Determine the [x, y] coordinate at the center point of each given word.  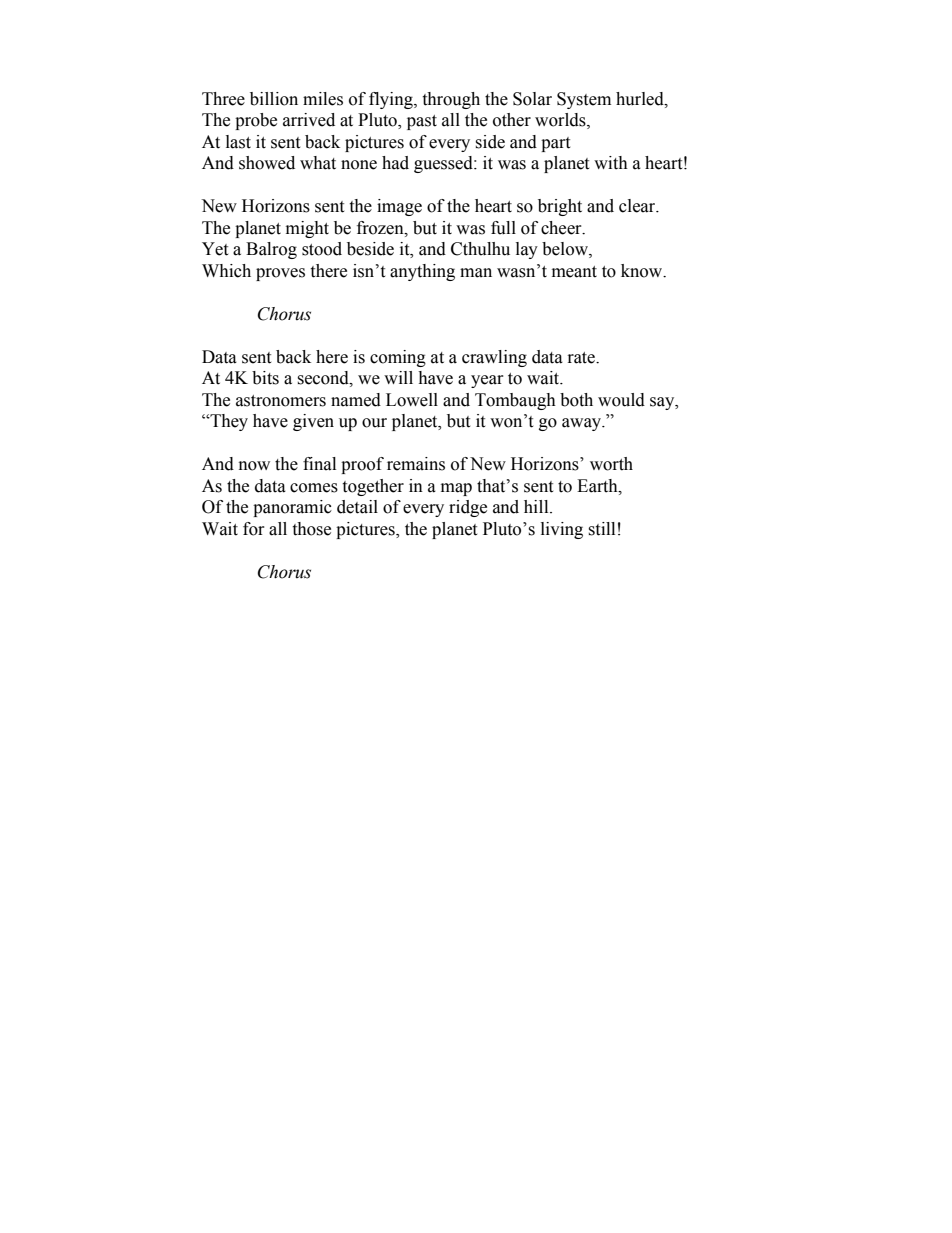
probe [256, 121]
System [584, 100]
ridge [468, 508]
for [254, 529]
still [601, 529]
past [422, 122]
